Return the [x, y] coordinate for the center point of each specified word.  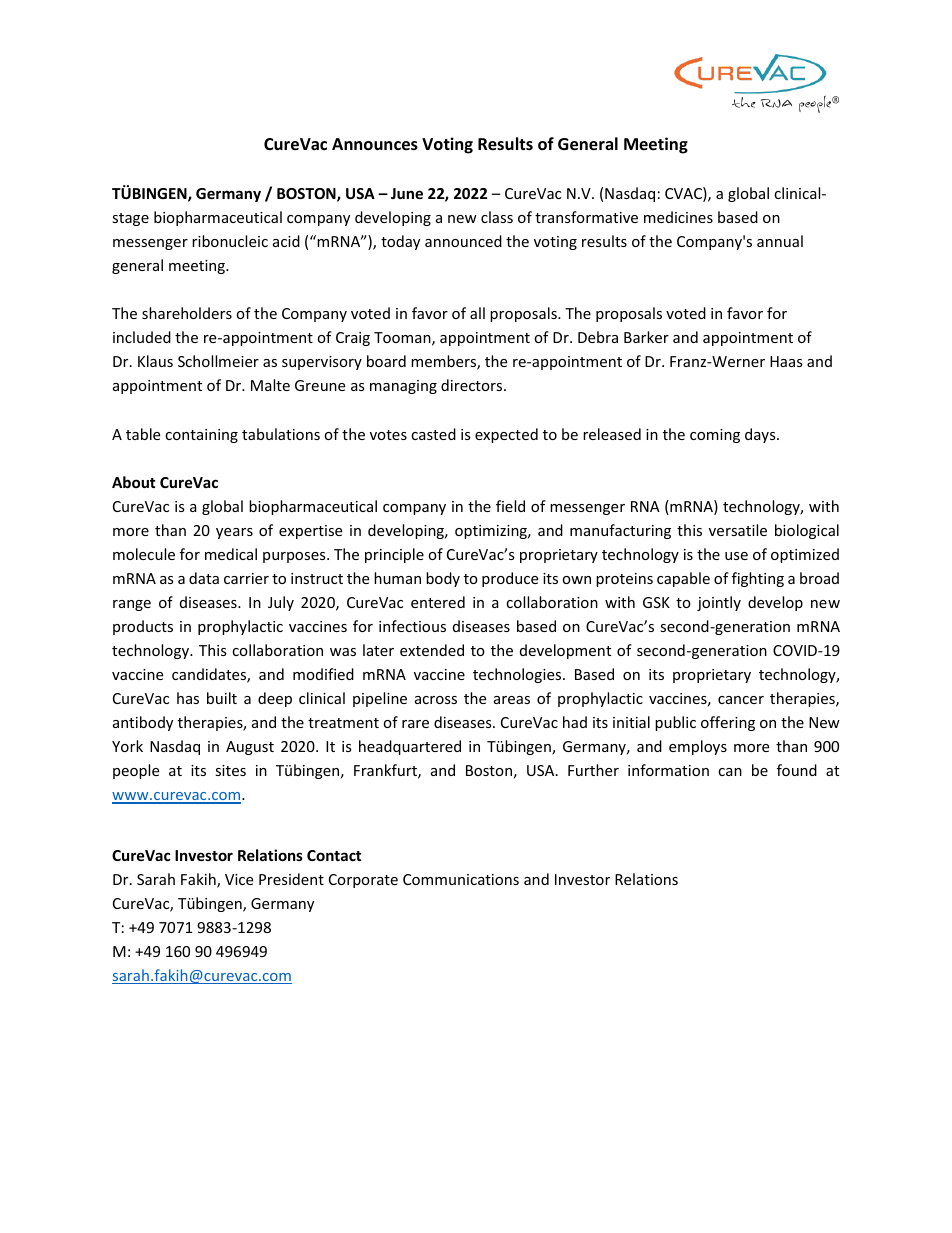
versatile [738, 530]
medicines [678, 217]
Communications [461, 879]
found [797, 770]
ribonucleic [230, 241]
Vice [239, 879]
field [510, 506]
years [234, 533]
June [407, 193]
